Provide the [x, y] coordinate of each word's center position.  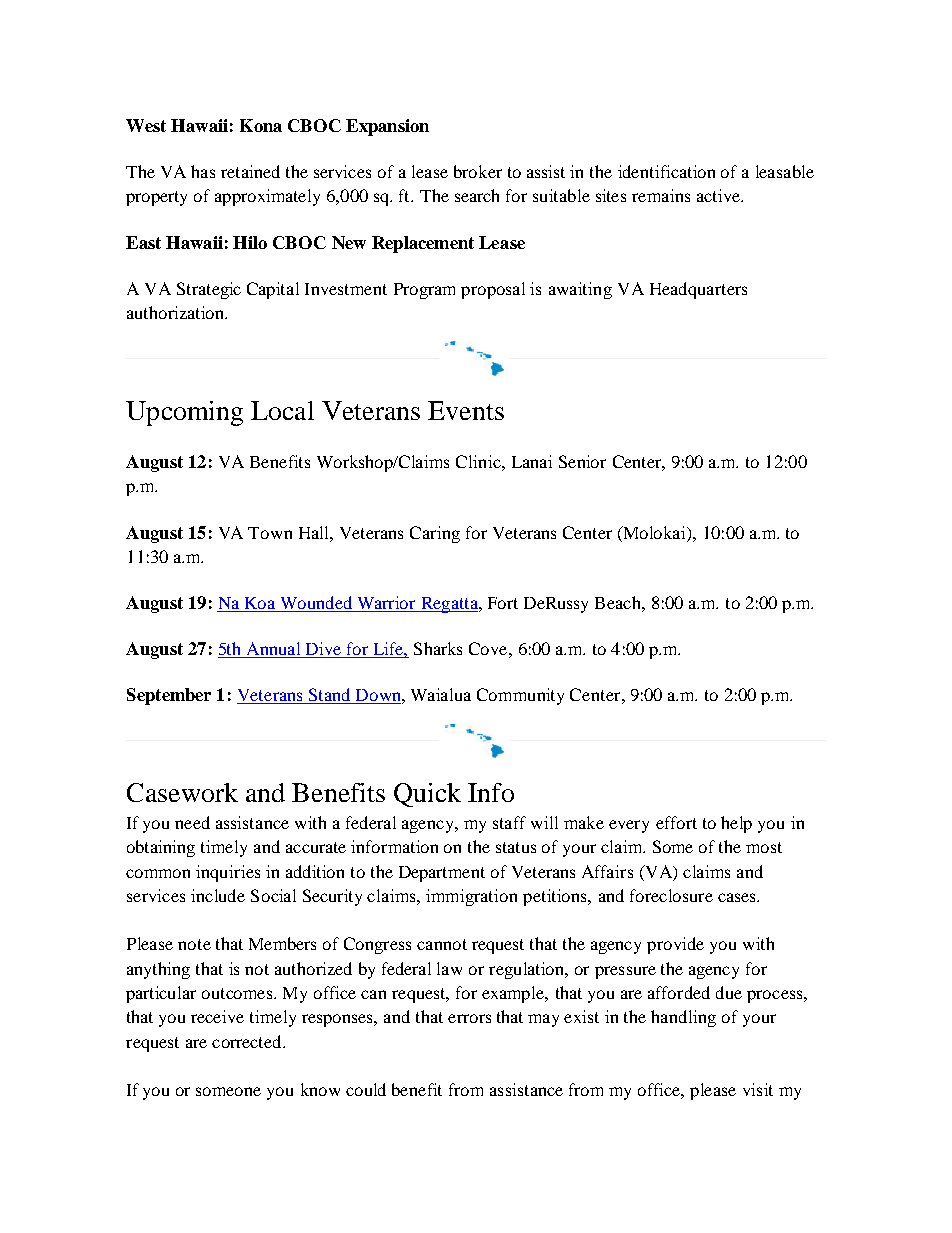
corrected [248, 1041]
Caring [435, 534]
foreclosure [671, 895]
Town [270, 533]
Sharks [438, 648]
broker [478, 171]
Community [520, 696]
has [203, 171]
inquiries [228, 873]
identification [666, 171]
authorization [177, 312]
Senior [582, 461]
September [169, 696]
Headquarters [698, 290]
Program [424, 291]
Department [442, 874]
